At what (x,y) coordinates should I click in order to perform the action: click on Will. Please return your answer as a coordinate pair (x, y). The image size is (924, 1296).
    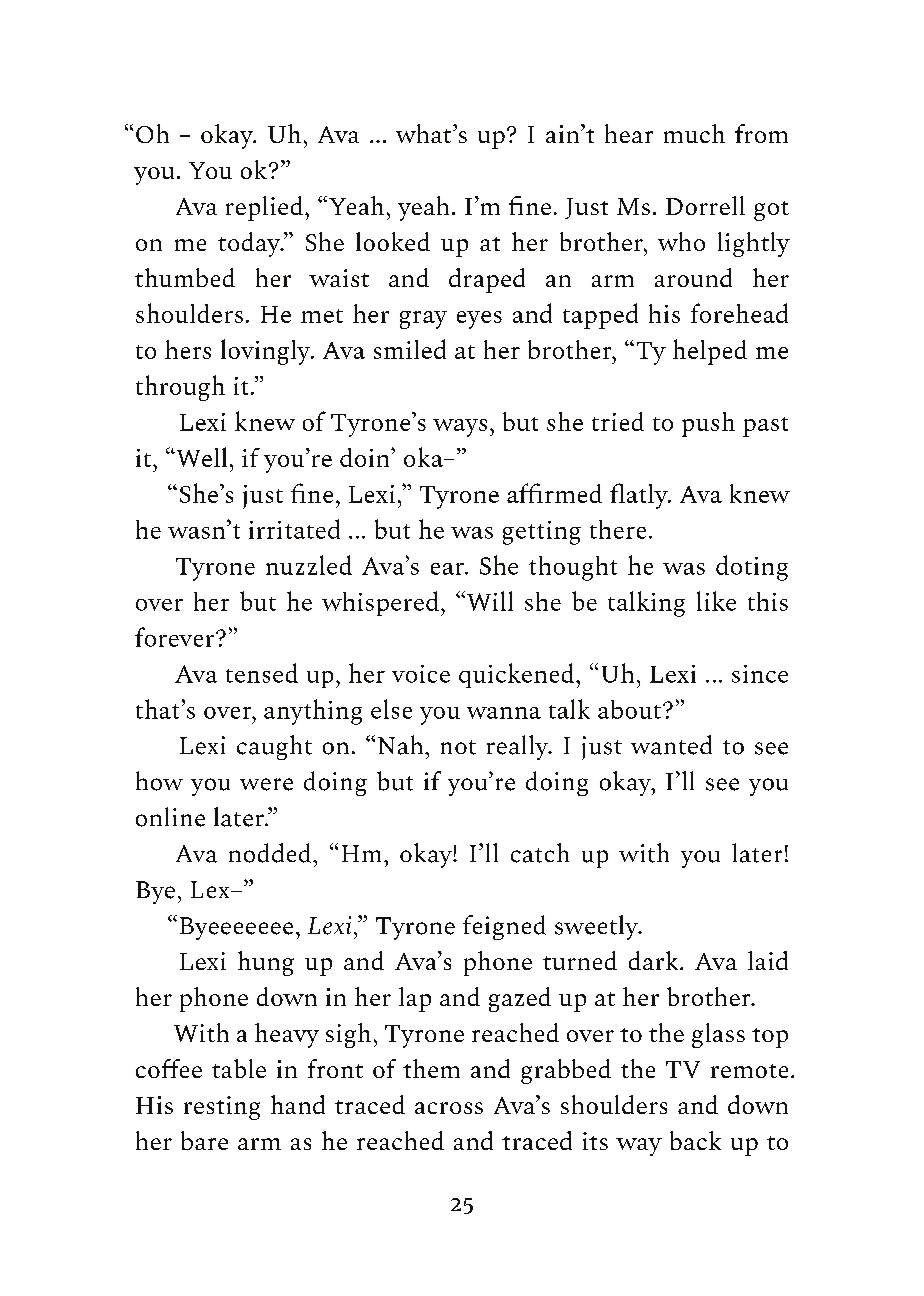
    Looking at the image, I should click on (488, 601).
